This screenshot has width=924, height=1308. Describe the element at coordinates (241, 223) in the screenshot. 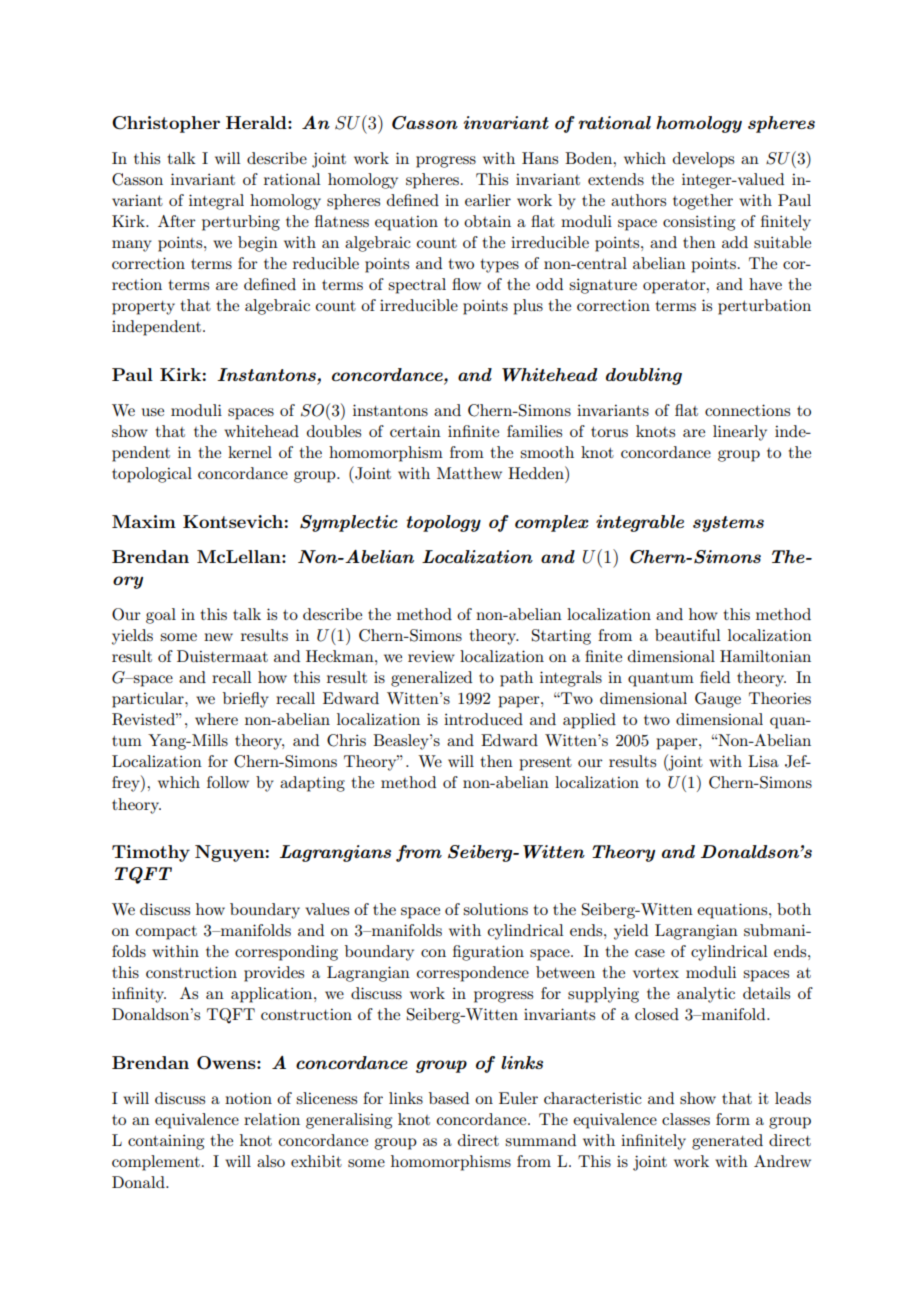

I see `perturbing` at that location.
